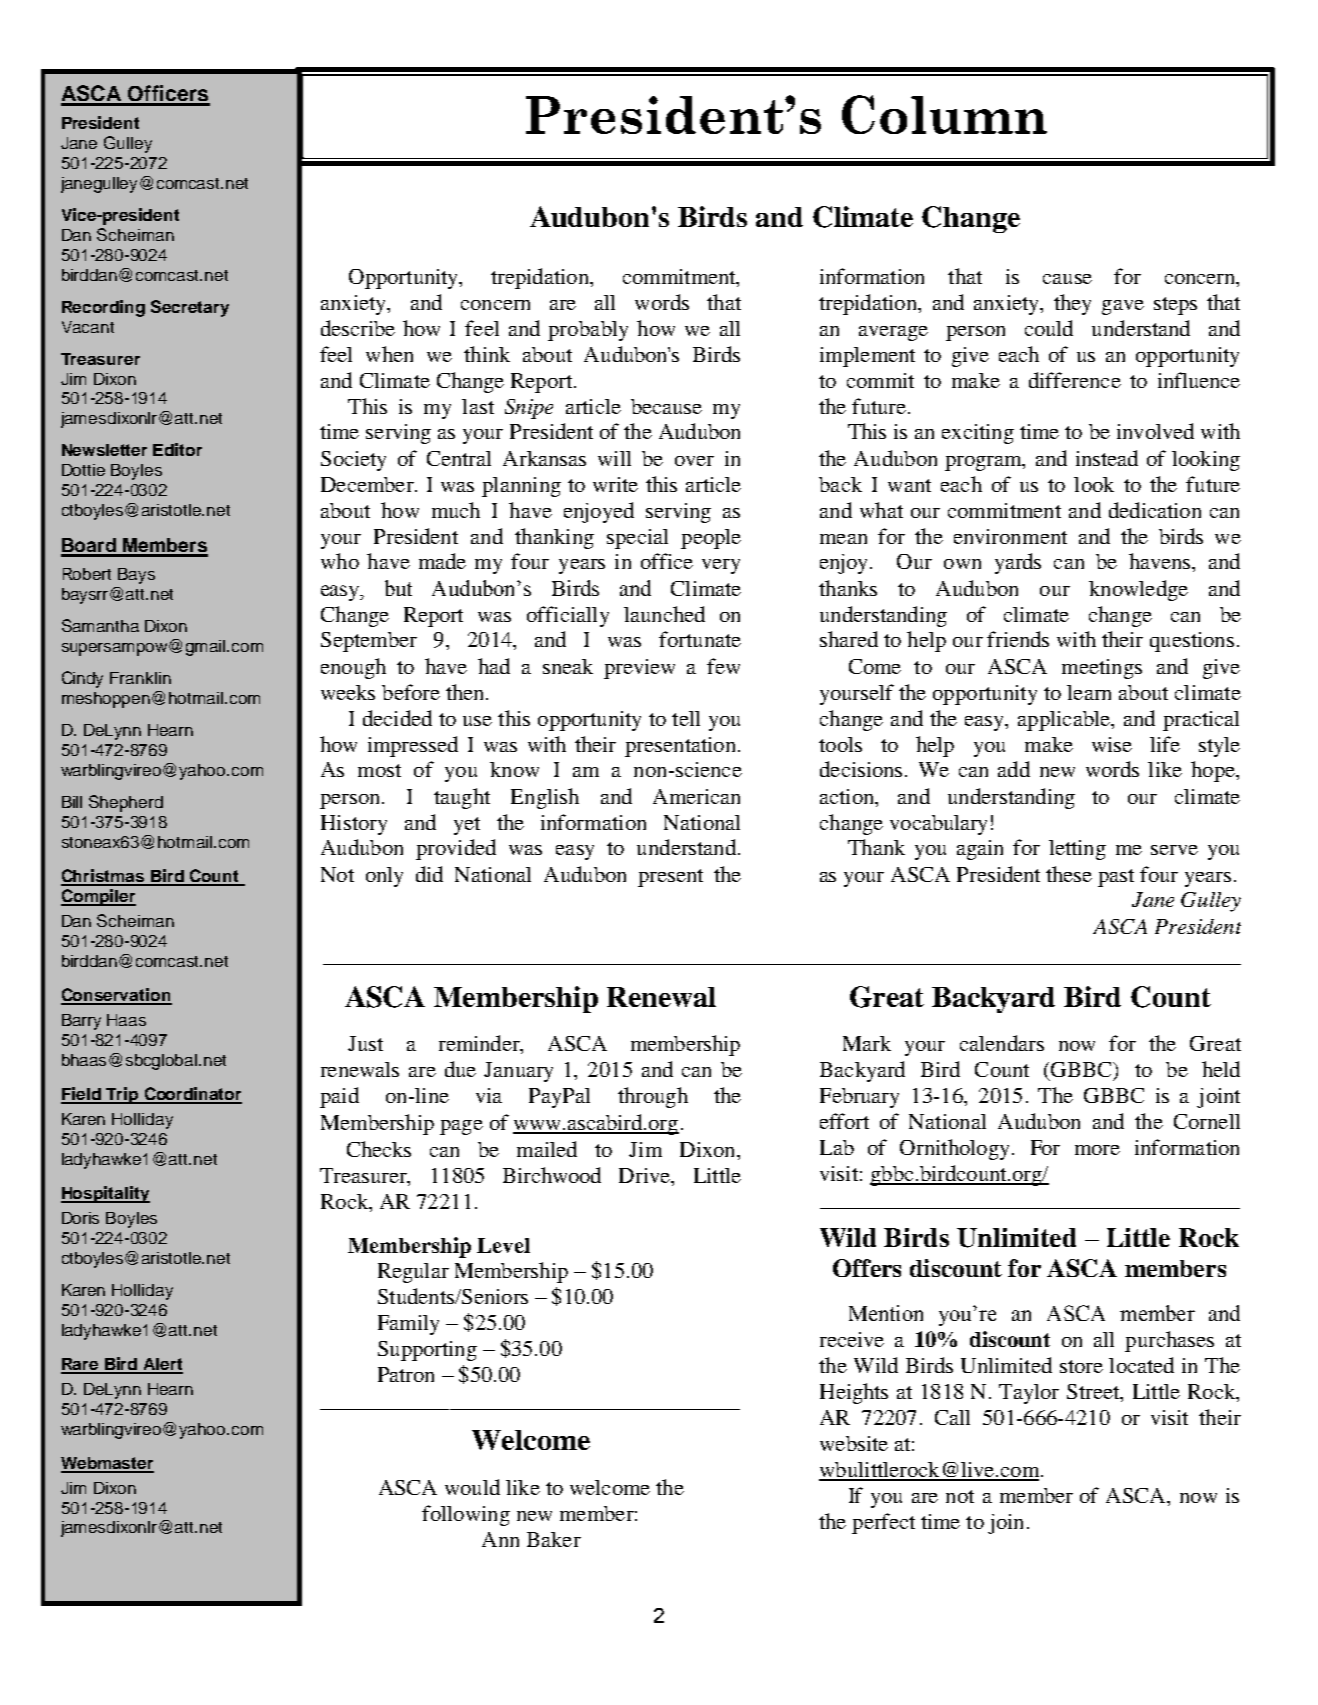 Image resolution: width=1318 pixels, height=1705 pixels. Describe the element at coordinates (944, 114) in the screenshot. I see `Column` at that location.
